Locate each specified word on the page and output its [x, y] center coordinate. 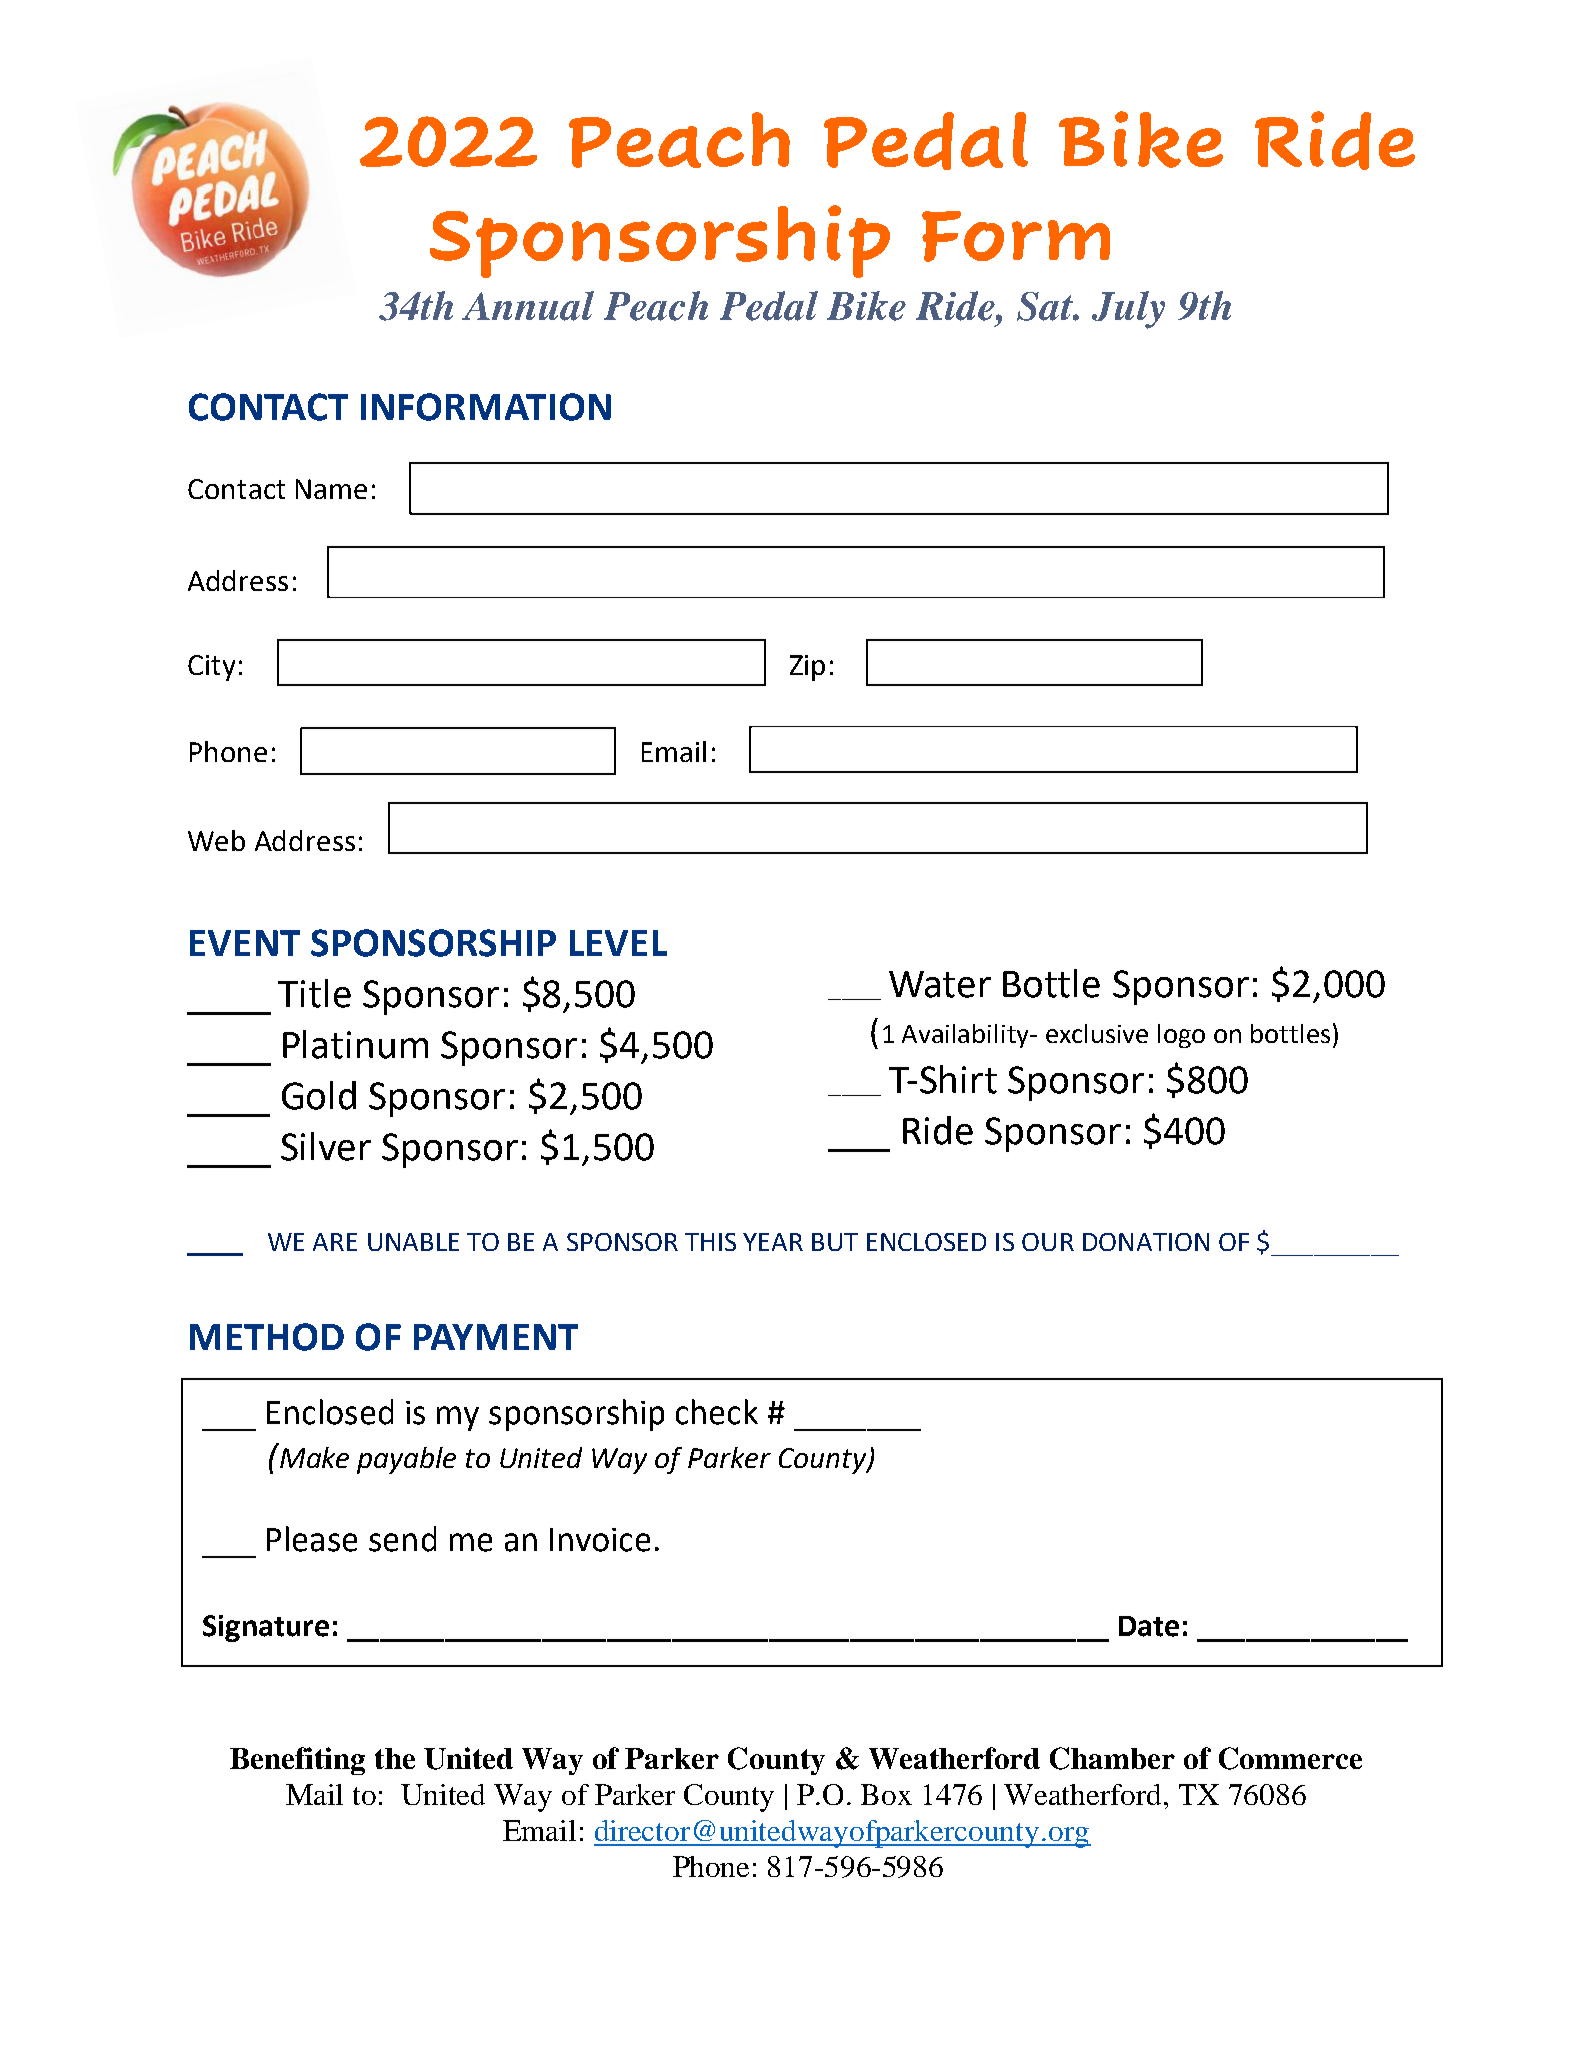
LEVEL [618, 943]
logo [1181, 1036]
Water [940, 984]
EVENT [245, 943]
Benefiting [297, 1761]
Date [1149, 1626]
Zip [807, 668]
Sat [1046, 306]
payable [406, 1460]
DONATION [1146, 1242]
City [211, 668]
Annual [528, 306]
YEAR [773, 1242]
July [1128, 310]
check [717, 1412]
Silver [326, 1146]
